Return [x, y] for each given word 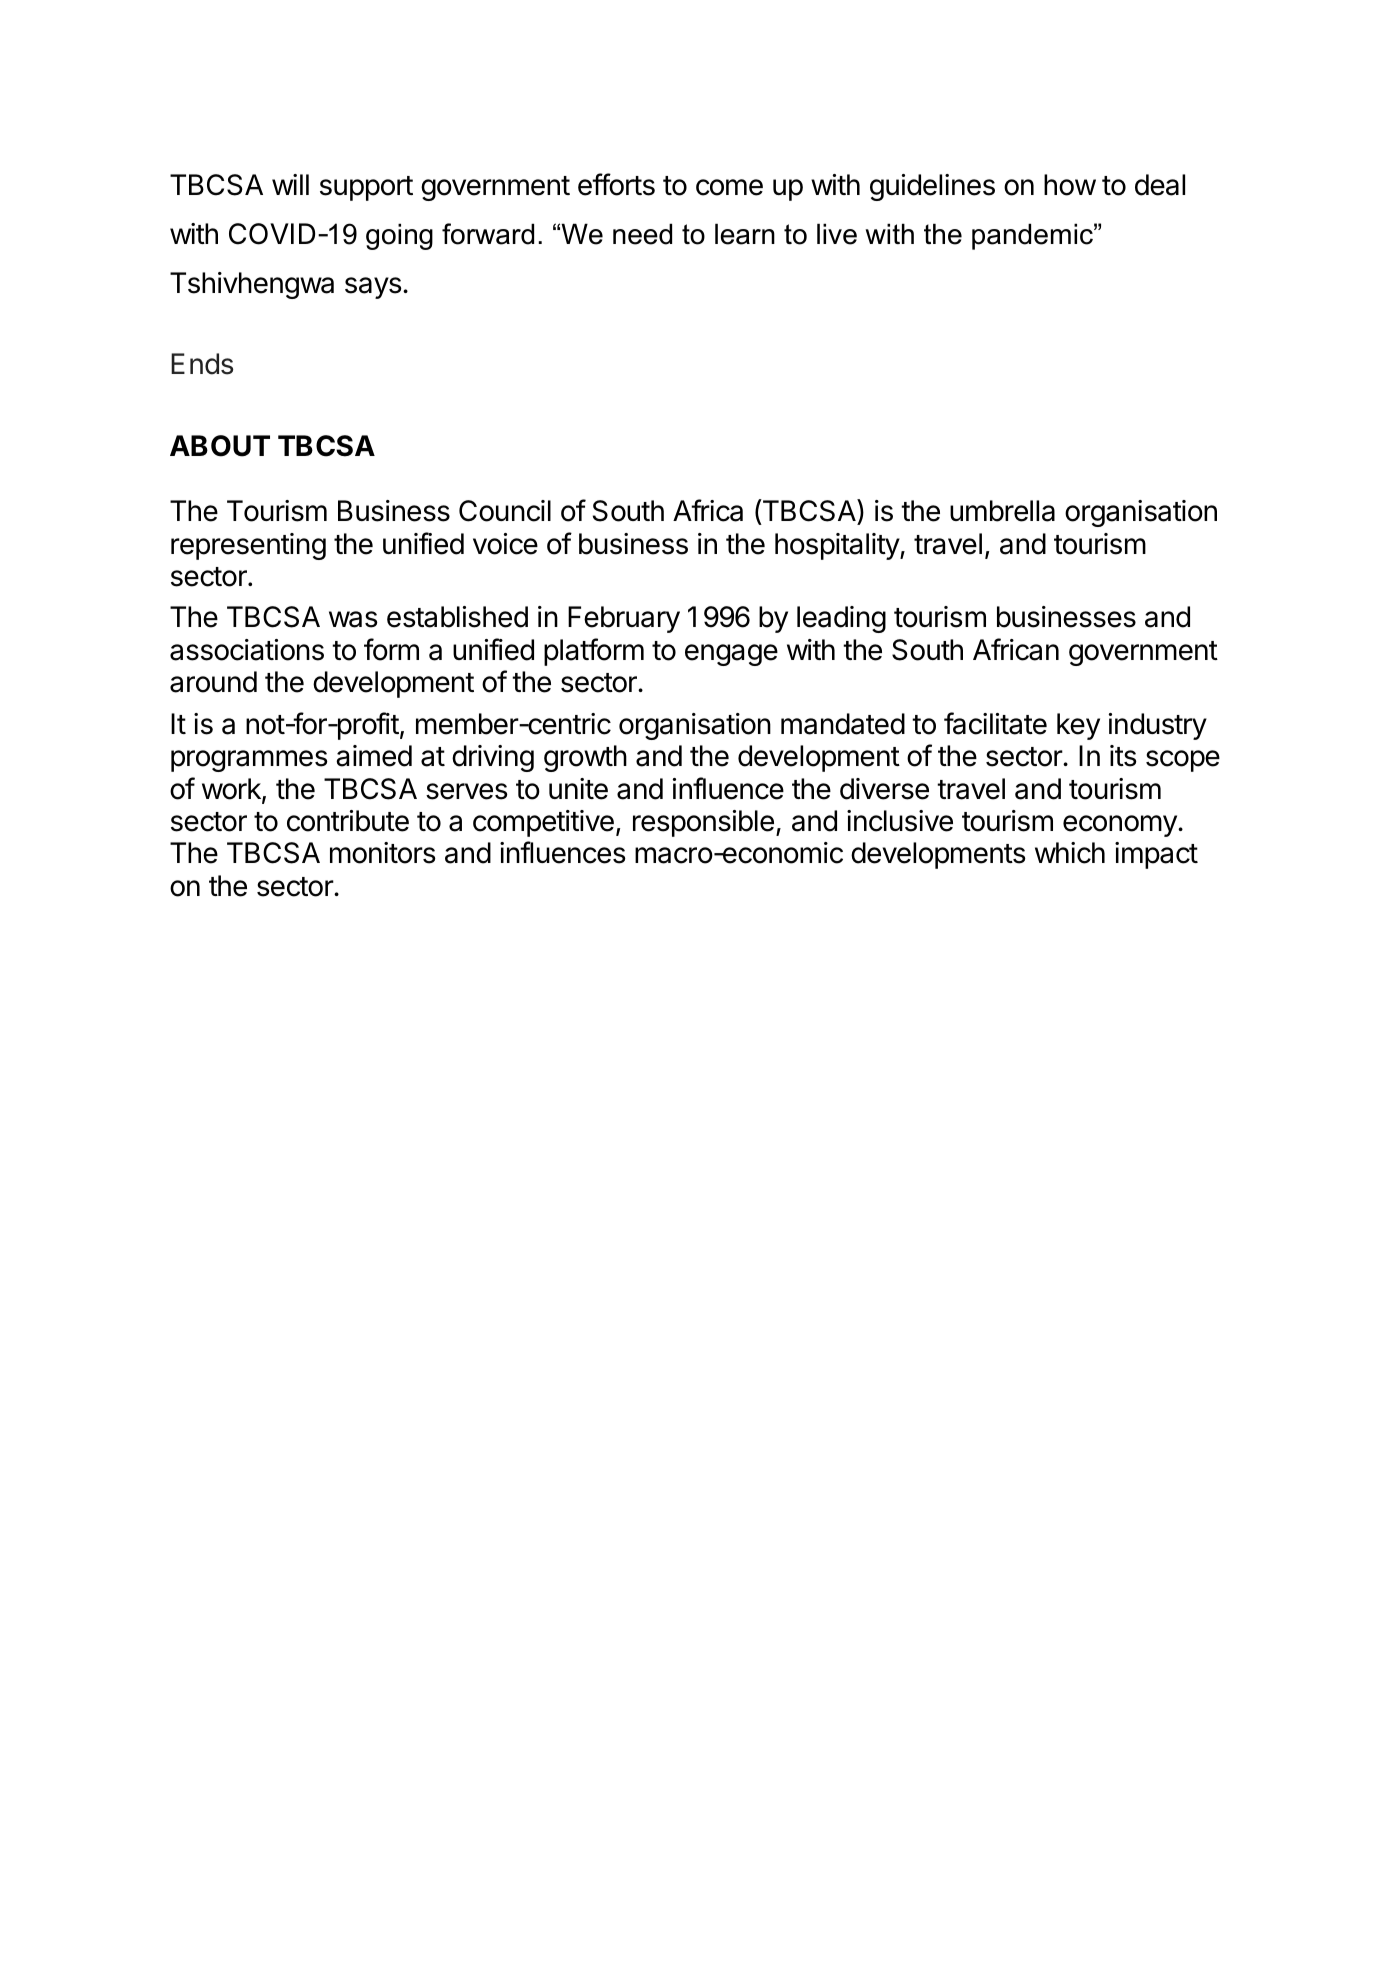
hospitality [838, 546]
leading [841, 619]
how [1070, 185]
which [1070, 853]
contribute [348, 821]
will [290, 184]
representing [248, 546]
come [729, 187]
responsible [703, 823]
